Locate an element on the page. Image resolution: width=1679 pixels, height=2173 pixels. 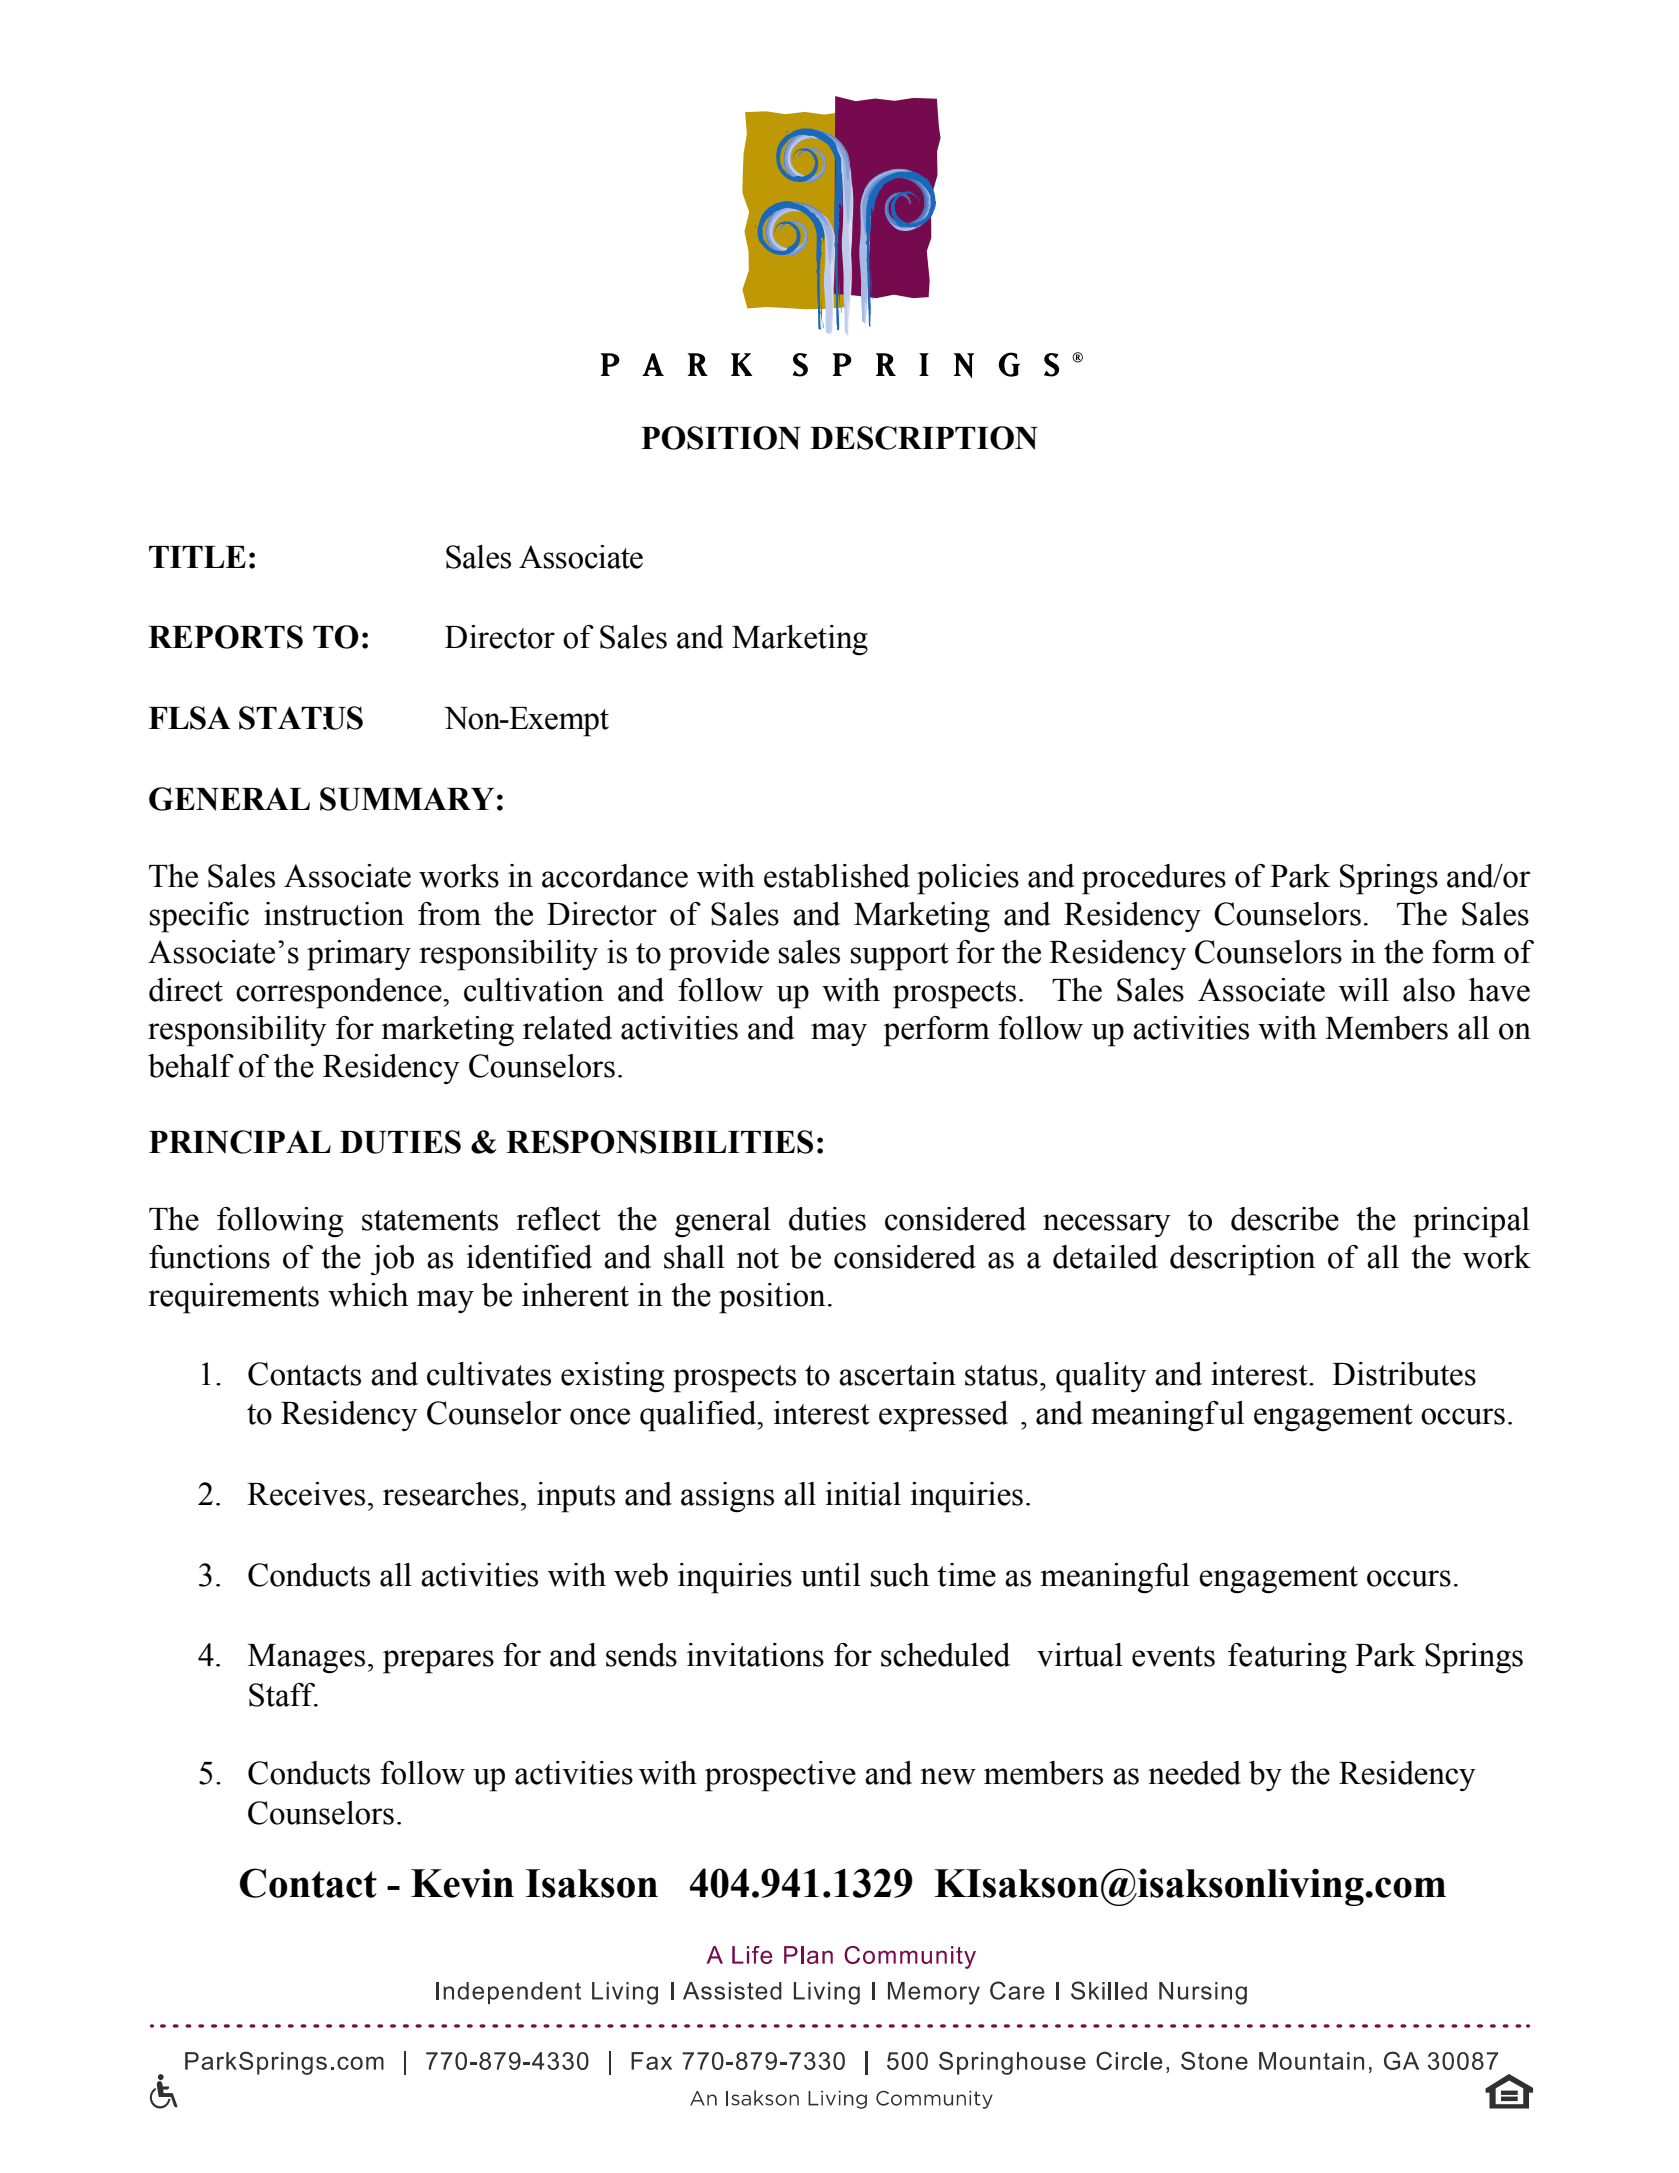
Kevin is located at coordinates (462, 1883).
